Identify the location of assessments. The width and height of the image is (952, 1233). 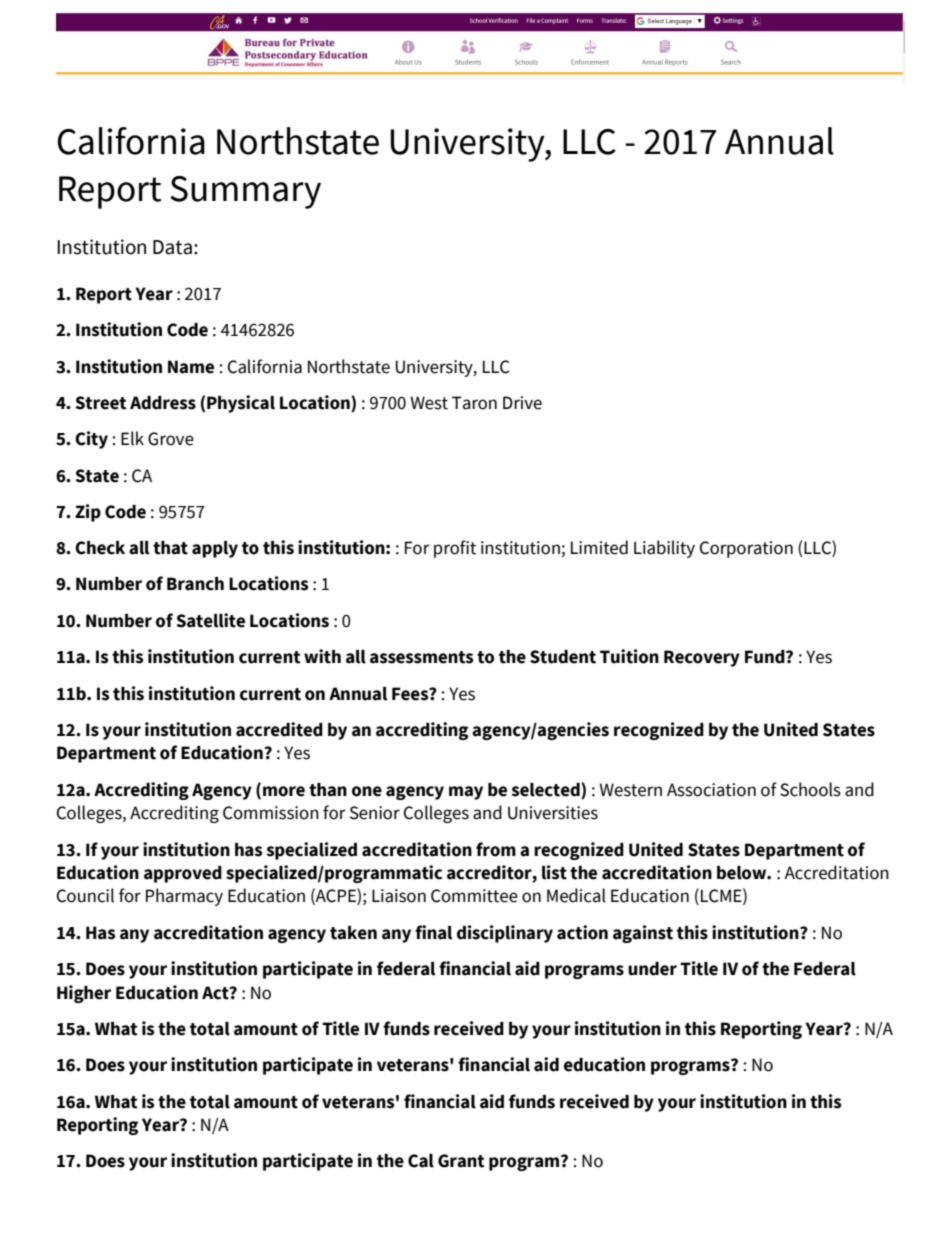
(421, 657).
